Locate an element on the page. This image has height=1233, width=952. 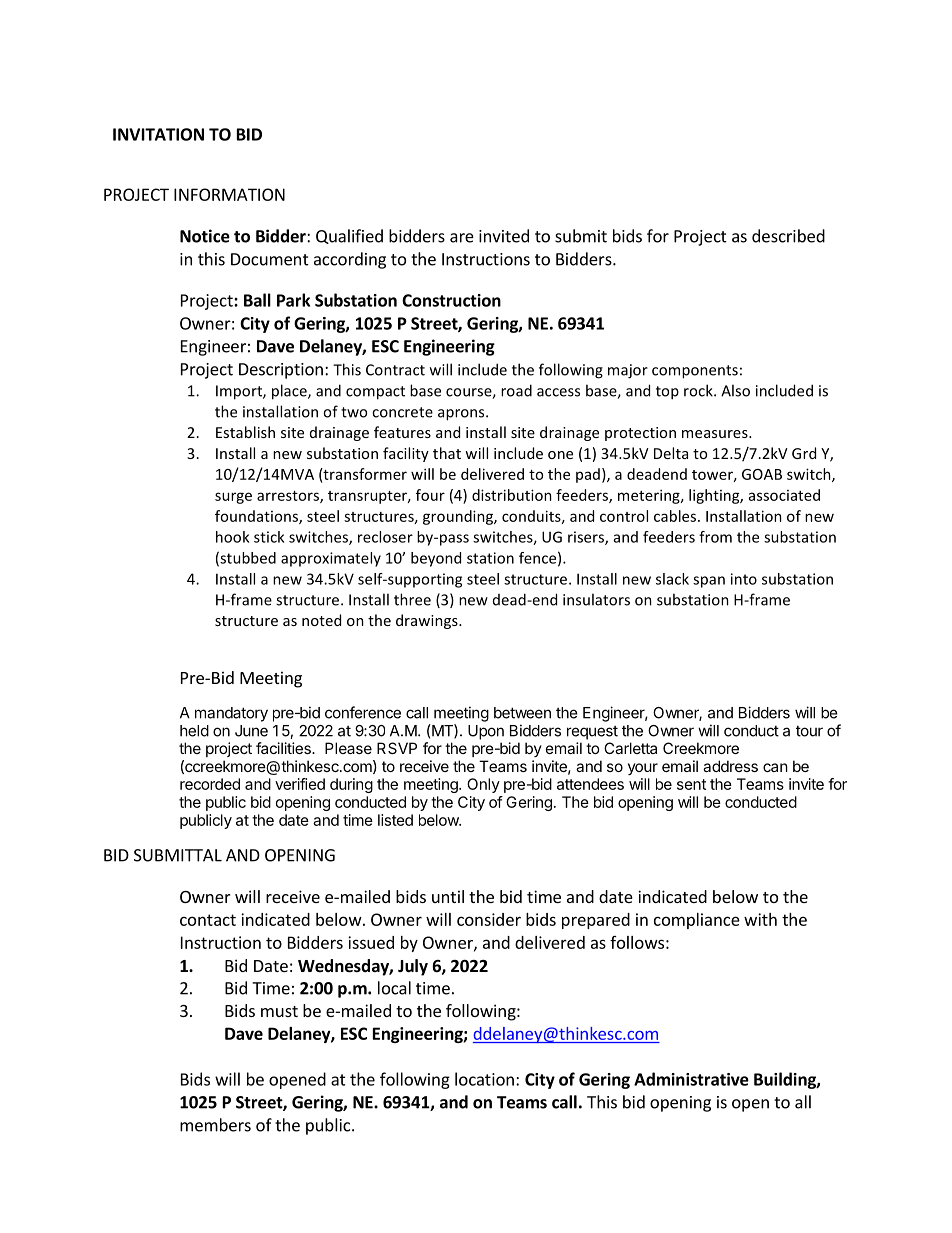
Qualified is located at coordinates (349, 236).
